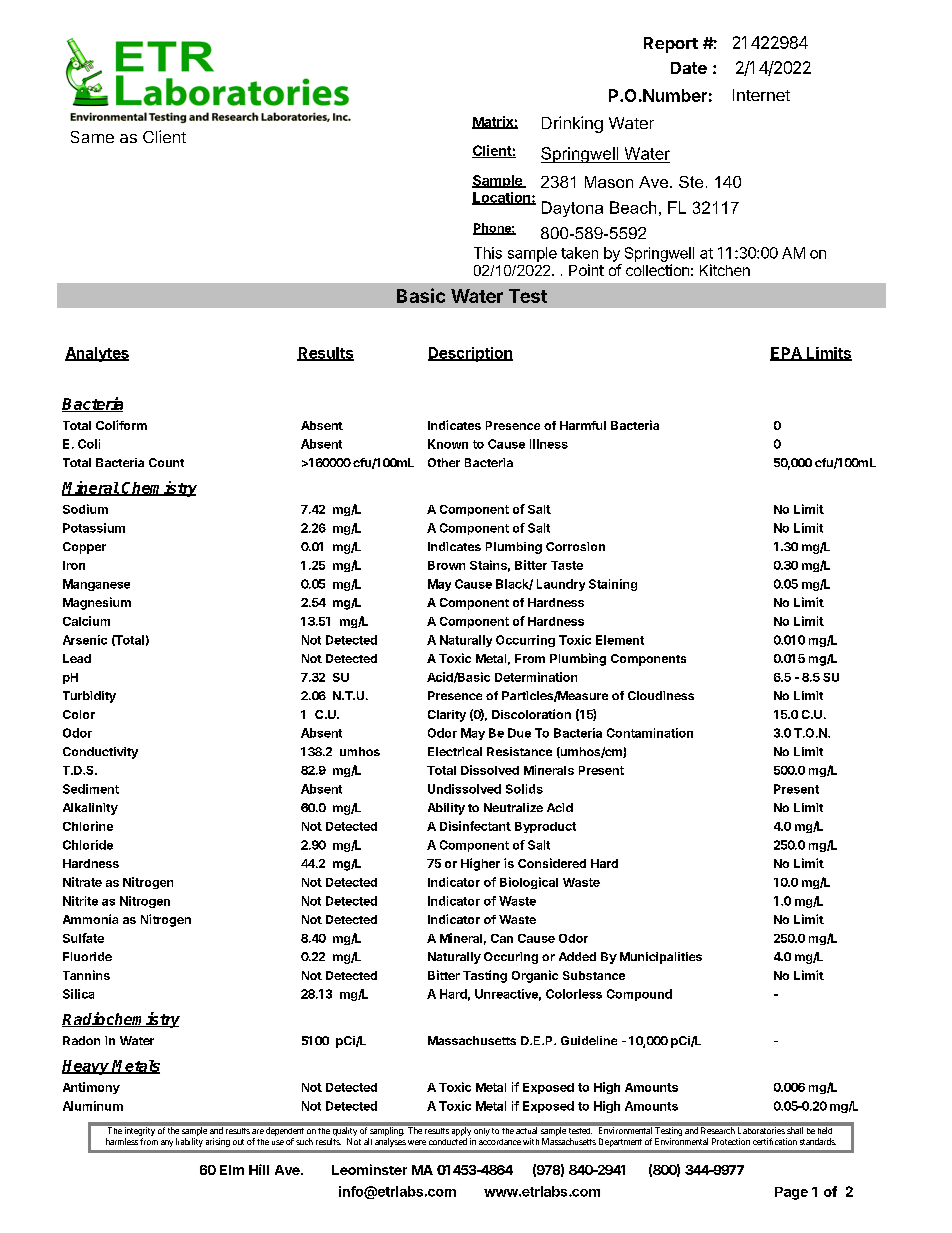 The width and height of the screenshot is (952, 1233). What do you see at coordinates (92, 137) in the screenshot?
I see `Same` at bounding box center [92, 137].
